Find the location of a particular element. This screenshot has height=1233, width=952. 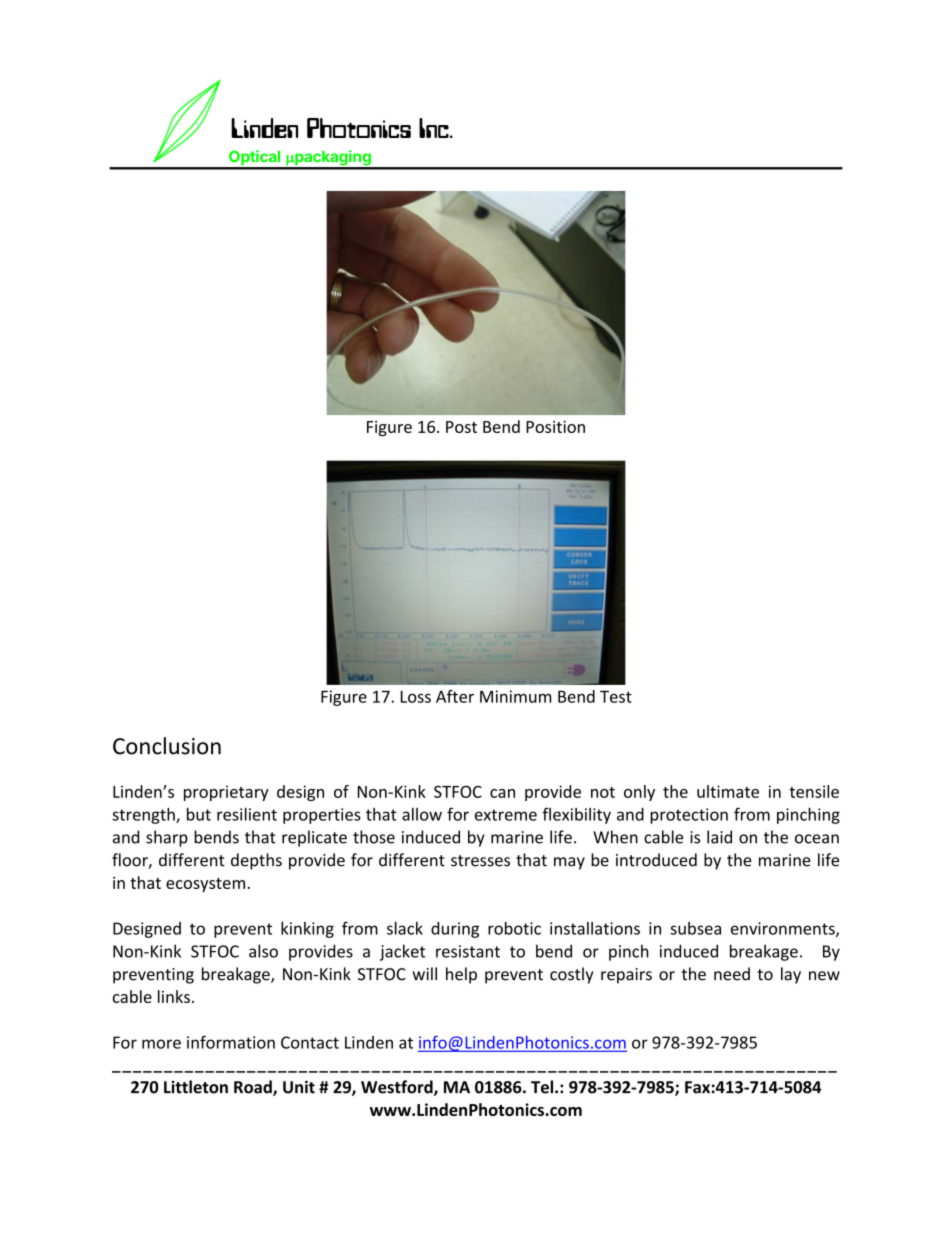

Contact is located at coordinates (310, 1042).
